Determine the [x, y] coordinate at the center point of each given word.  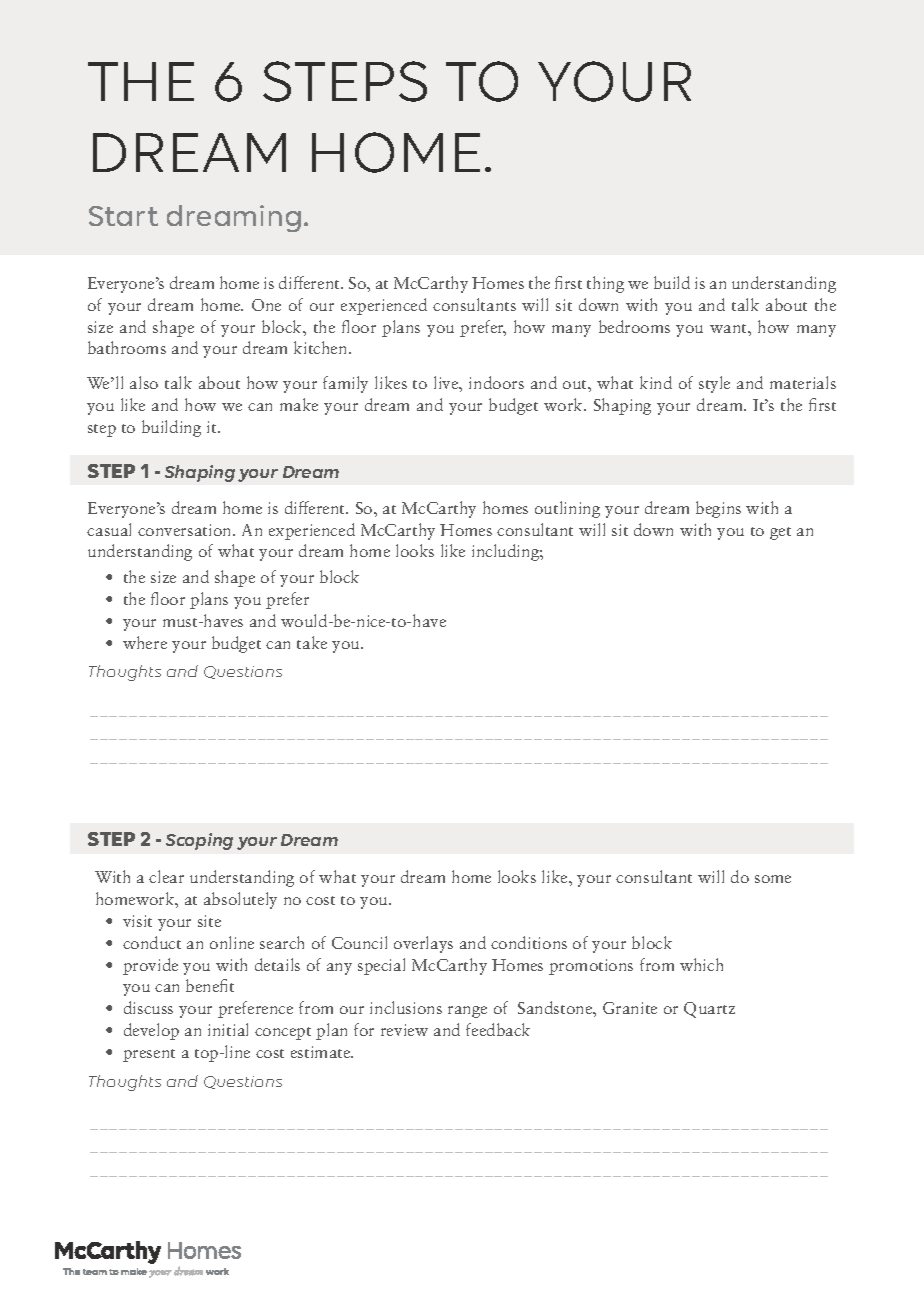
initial [228, 1029]
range [467, 1012]
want [729, 328]
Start [123, 216]
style [714, 384]
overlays [423, 944]
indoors [496, 382]
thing [605, 284]
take [312, 642]
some [773, 879]
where [145, 642]
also [144, 382]
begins [718, 509]
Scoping [199, 841]
